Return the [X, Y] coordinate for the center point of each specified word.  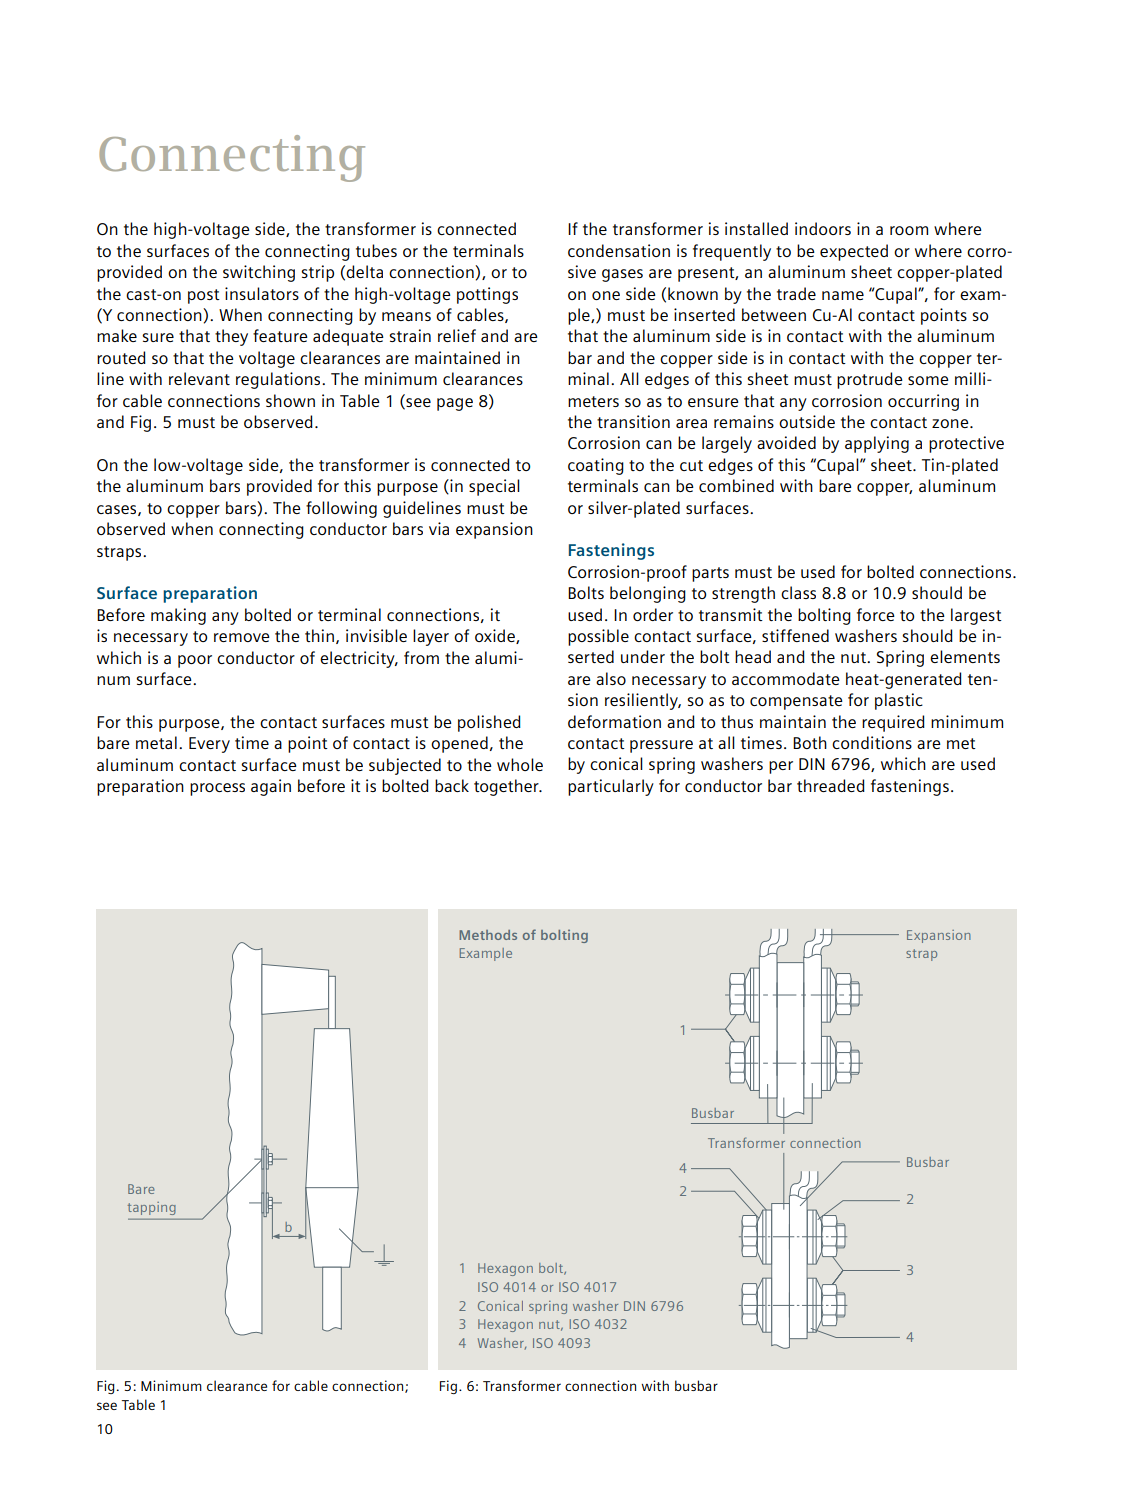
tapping [152, 1208]
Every [209, 745]
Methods [488, 935]
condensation [619, 250]
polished [489, 723]
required [893, 723]
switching [259, 273]
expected [854, 252]
